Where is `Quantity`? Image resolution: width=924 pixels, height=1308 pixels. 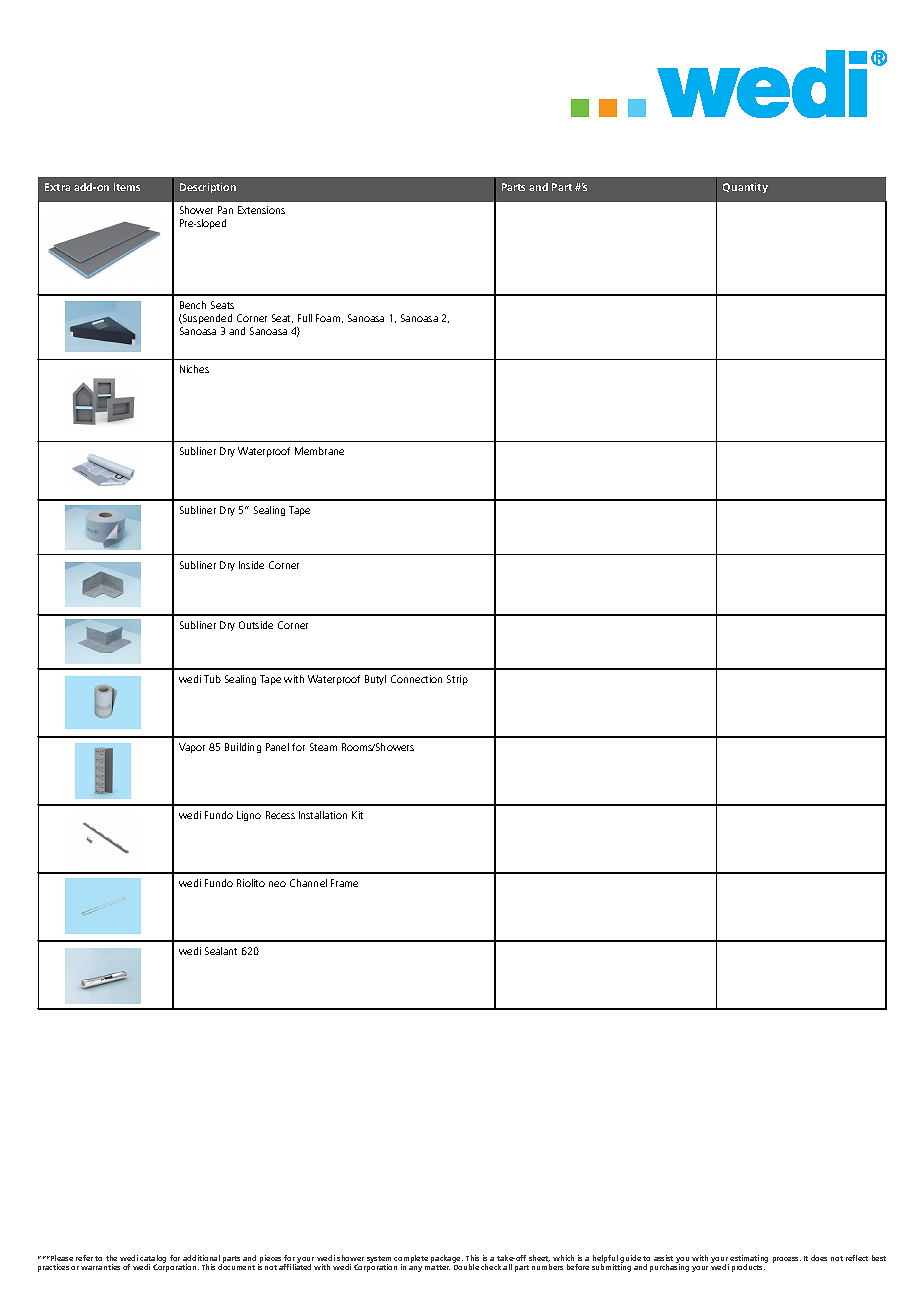 Quantity is located at coordinates (745, 188).
